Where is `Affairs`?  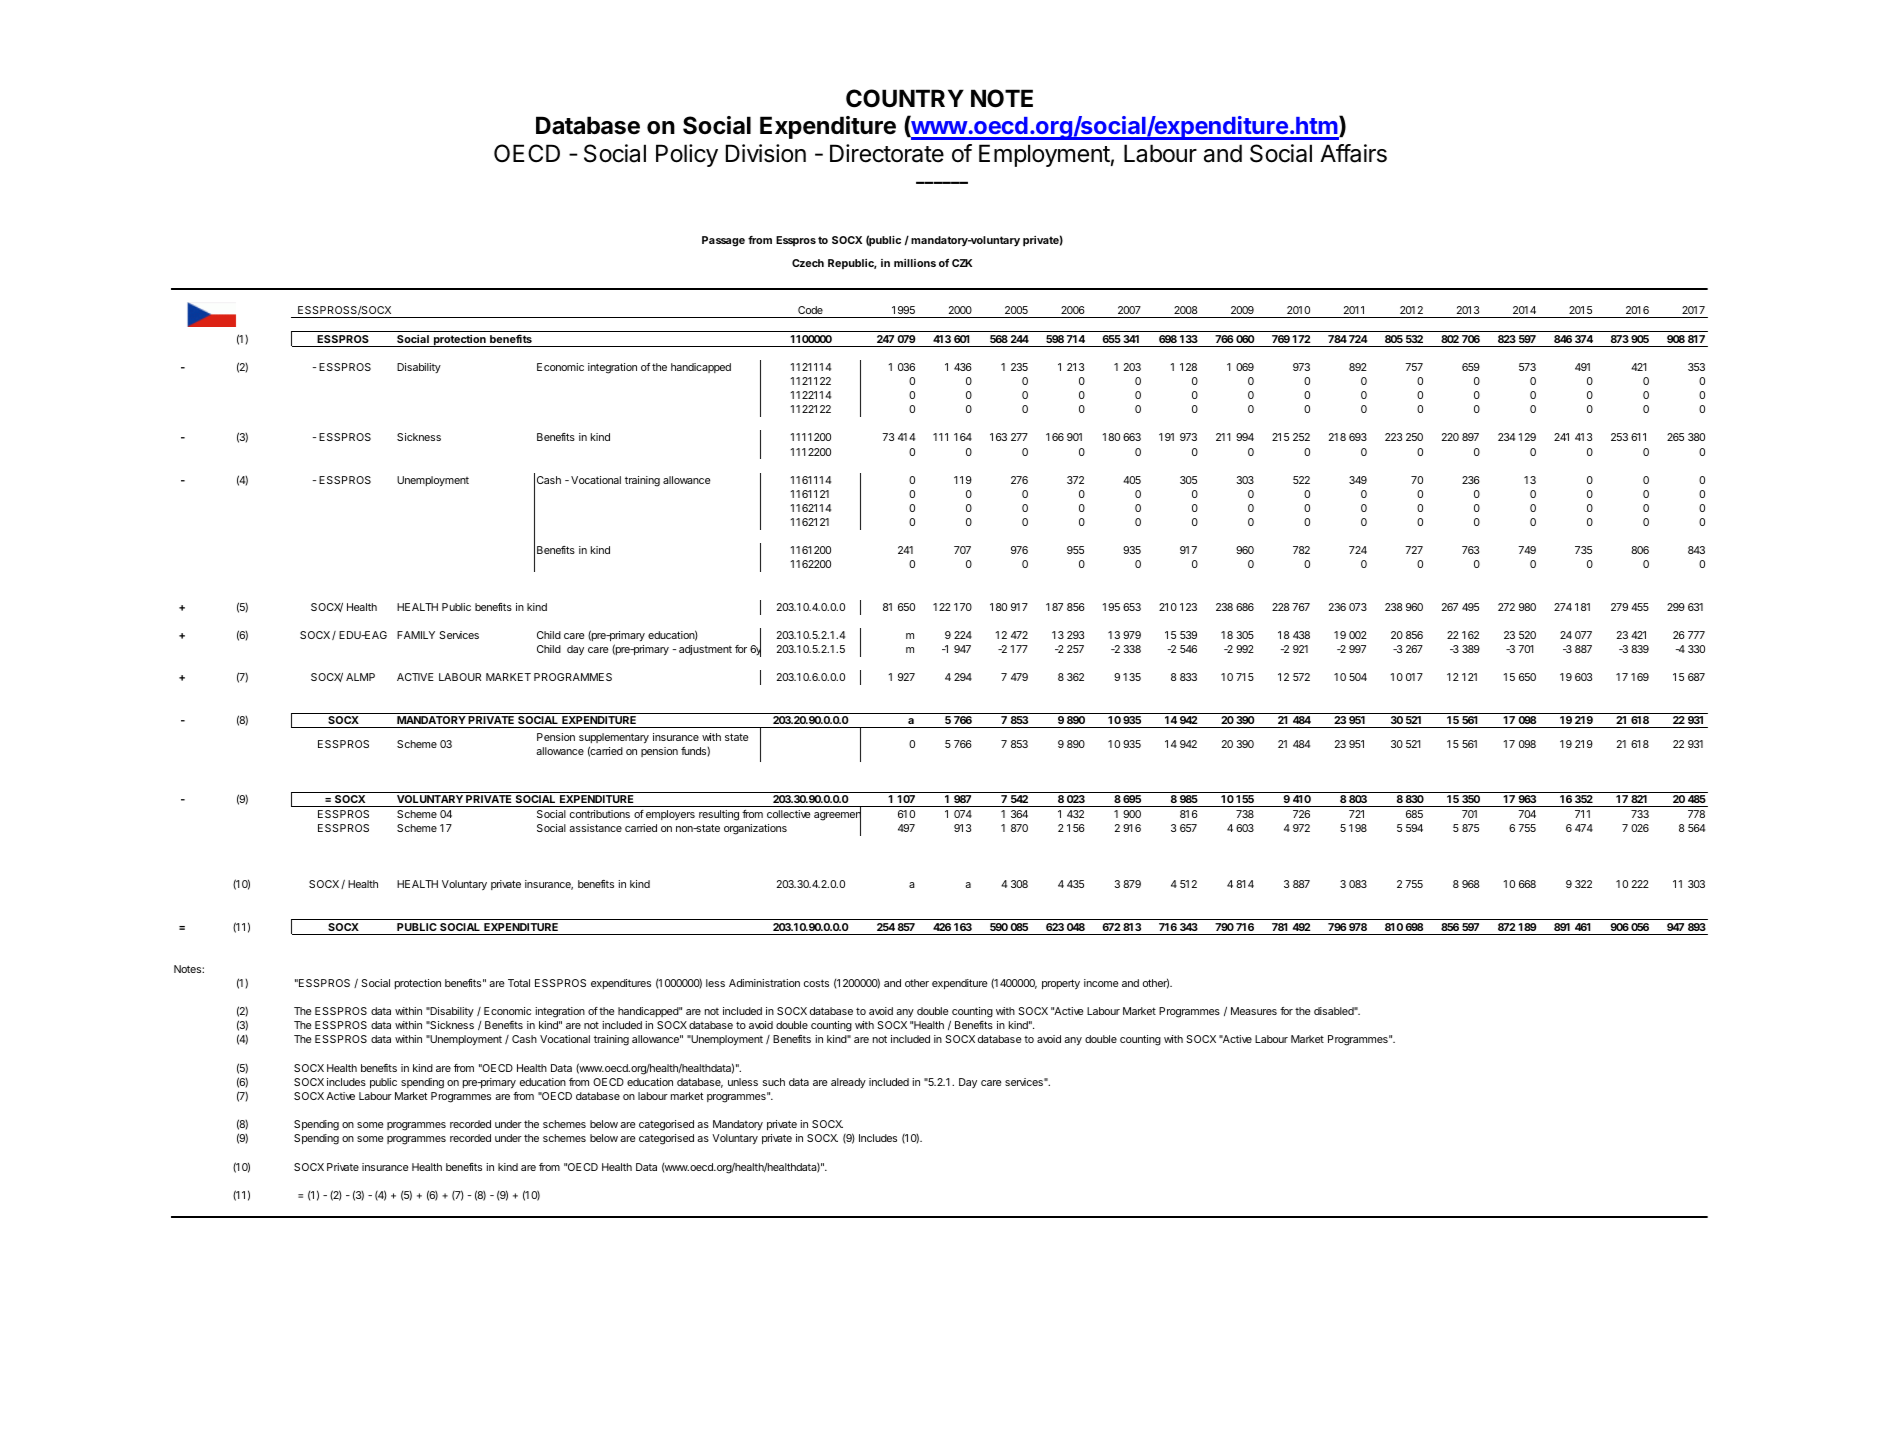 Affairs is located at coordinates (1353, 153).
